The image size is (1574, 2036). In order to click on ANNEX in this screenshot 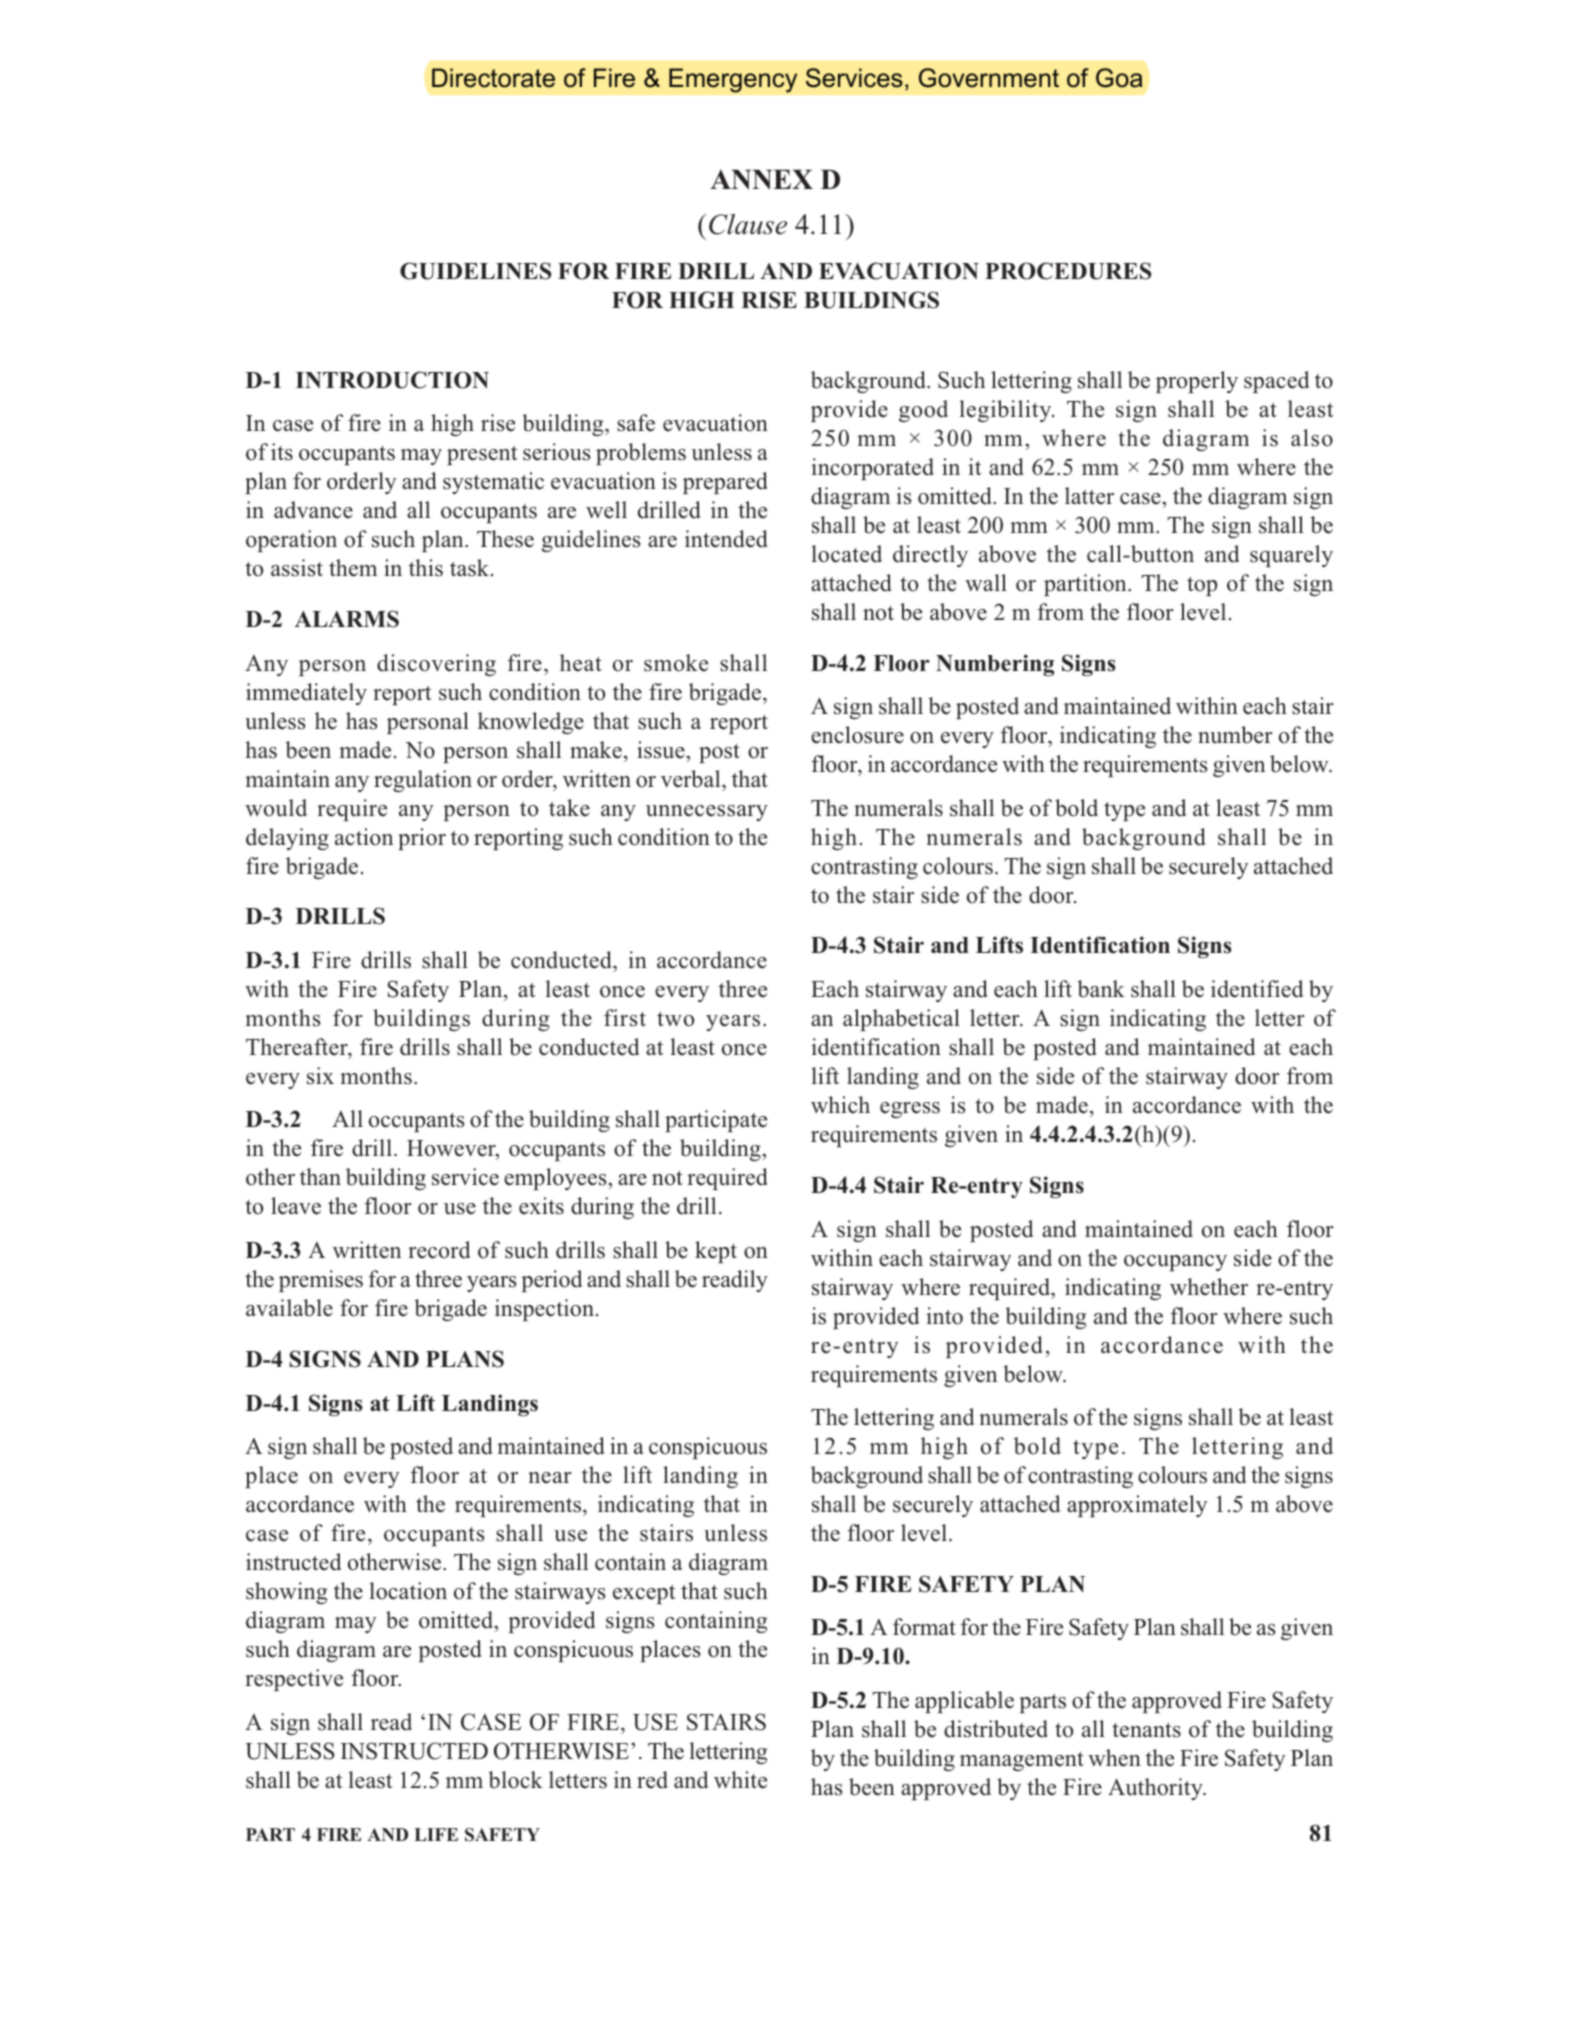, I will do `click(761, 179)`.
